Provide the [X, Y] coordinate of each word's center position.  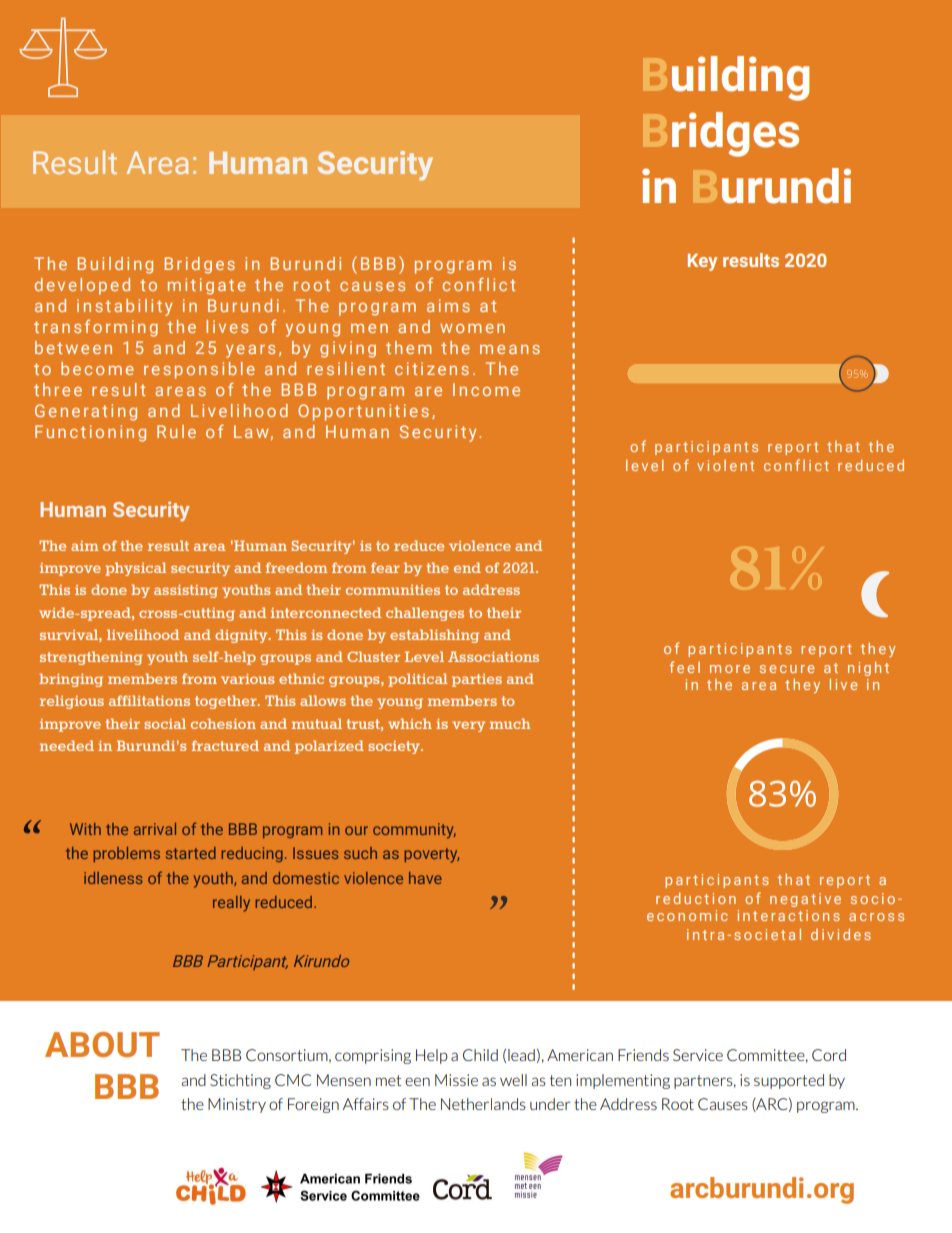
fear [385, 567]
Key [702, 262]
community [414, 831]
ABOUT [102, 1044]
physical [135, 569]
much [509, 723]
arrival [155, 829]
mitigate [207, 286]
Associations [493, 656]
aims [448, 305]
